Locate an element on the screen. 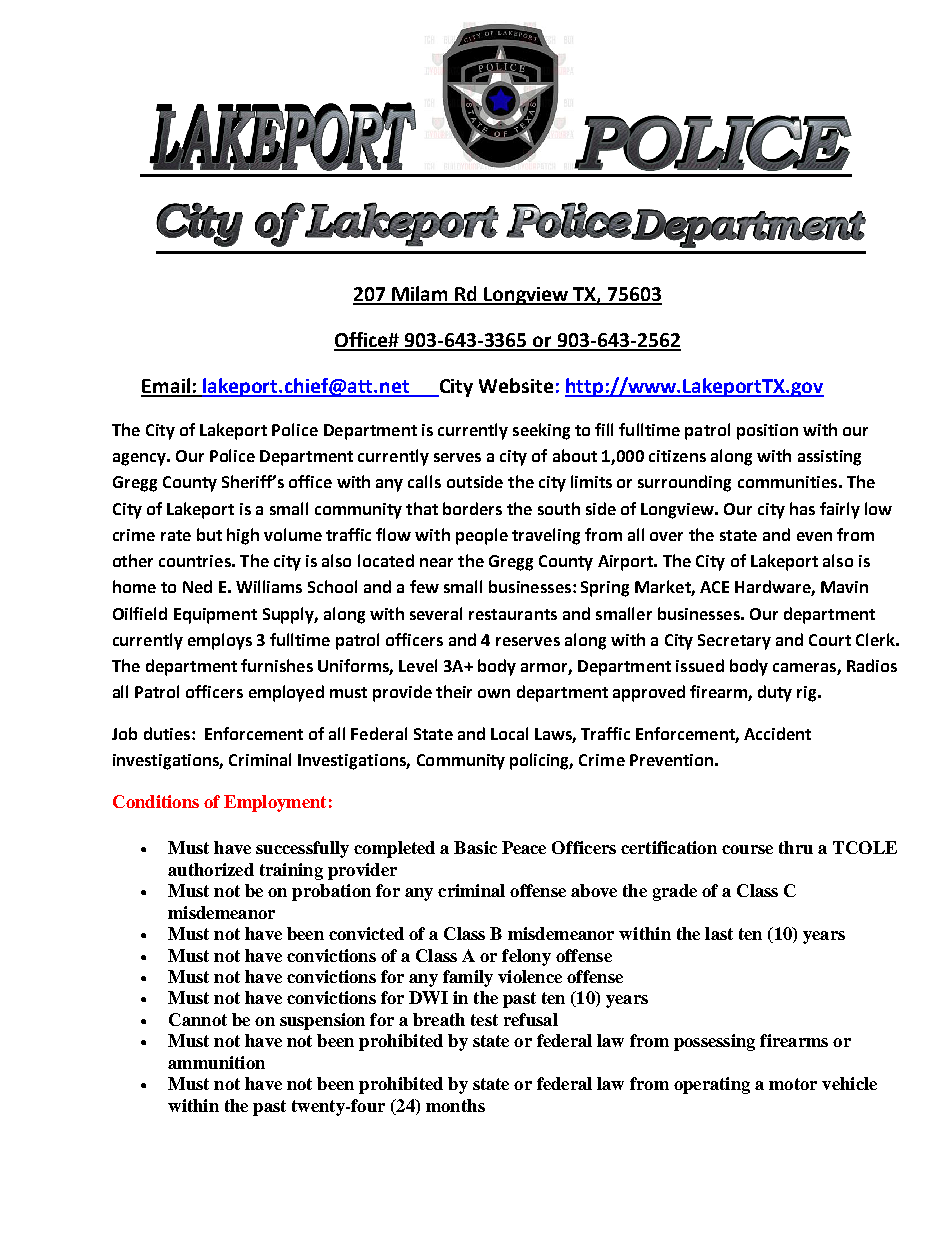 The image size is (952, 1233). Website is located at coordinates (516, 385).
